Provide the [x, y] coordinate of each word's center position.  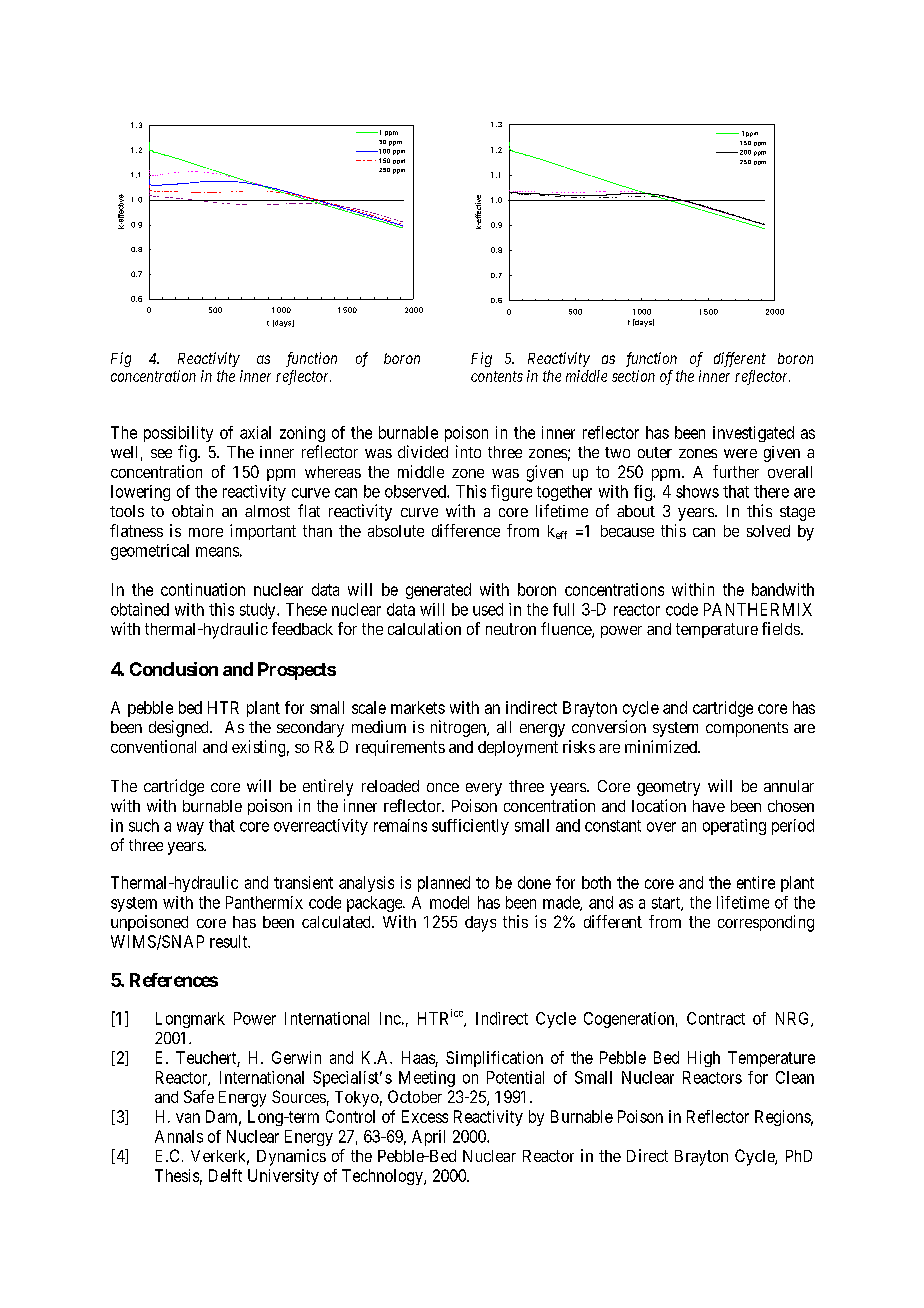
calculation [424, 628]
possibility [178, 434]
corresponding [766, 923]
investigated [753, 434]
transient [303, 882]
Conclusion [174, 669]
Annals [179, 1136]
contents [497, 376]
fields [781, 628]
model [449, 902]
